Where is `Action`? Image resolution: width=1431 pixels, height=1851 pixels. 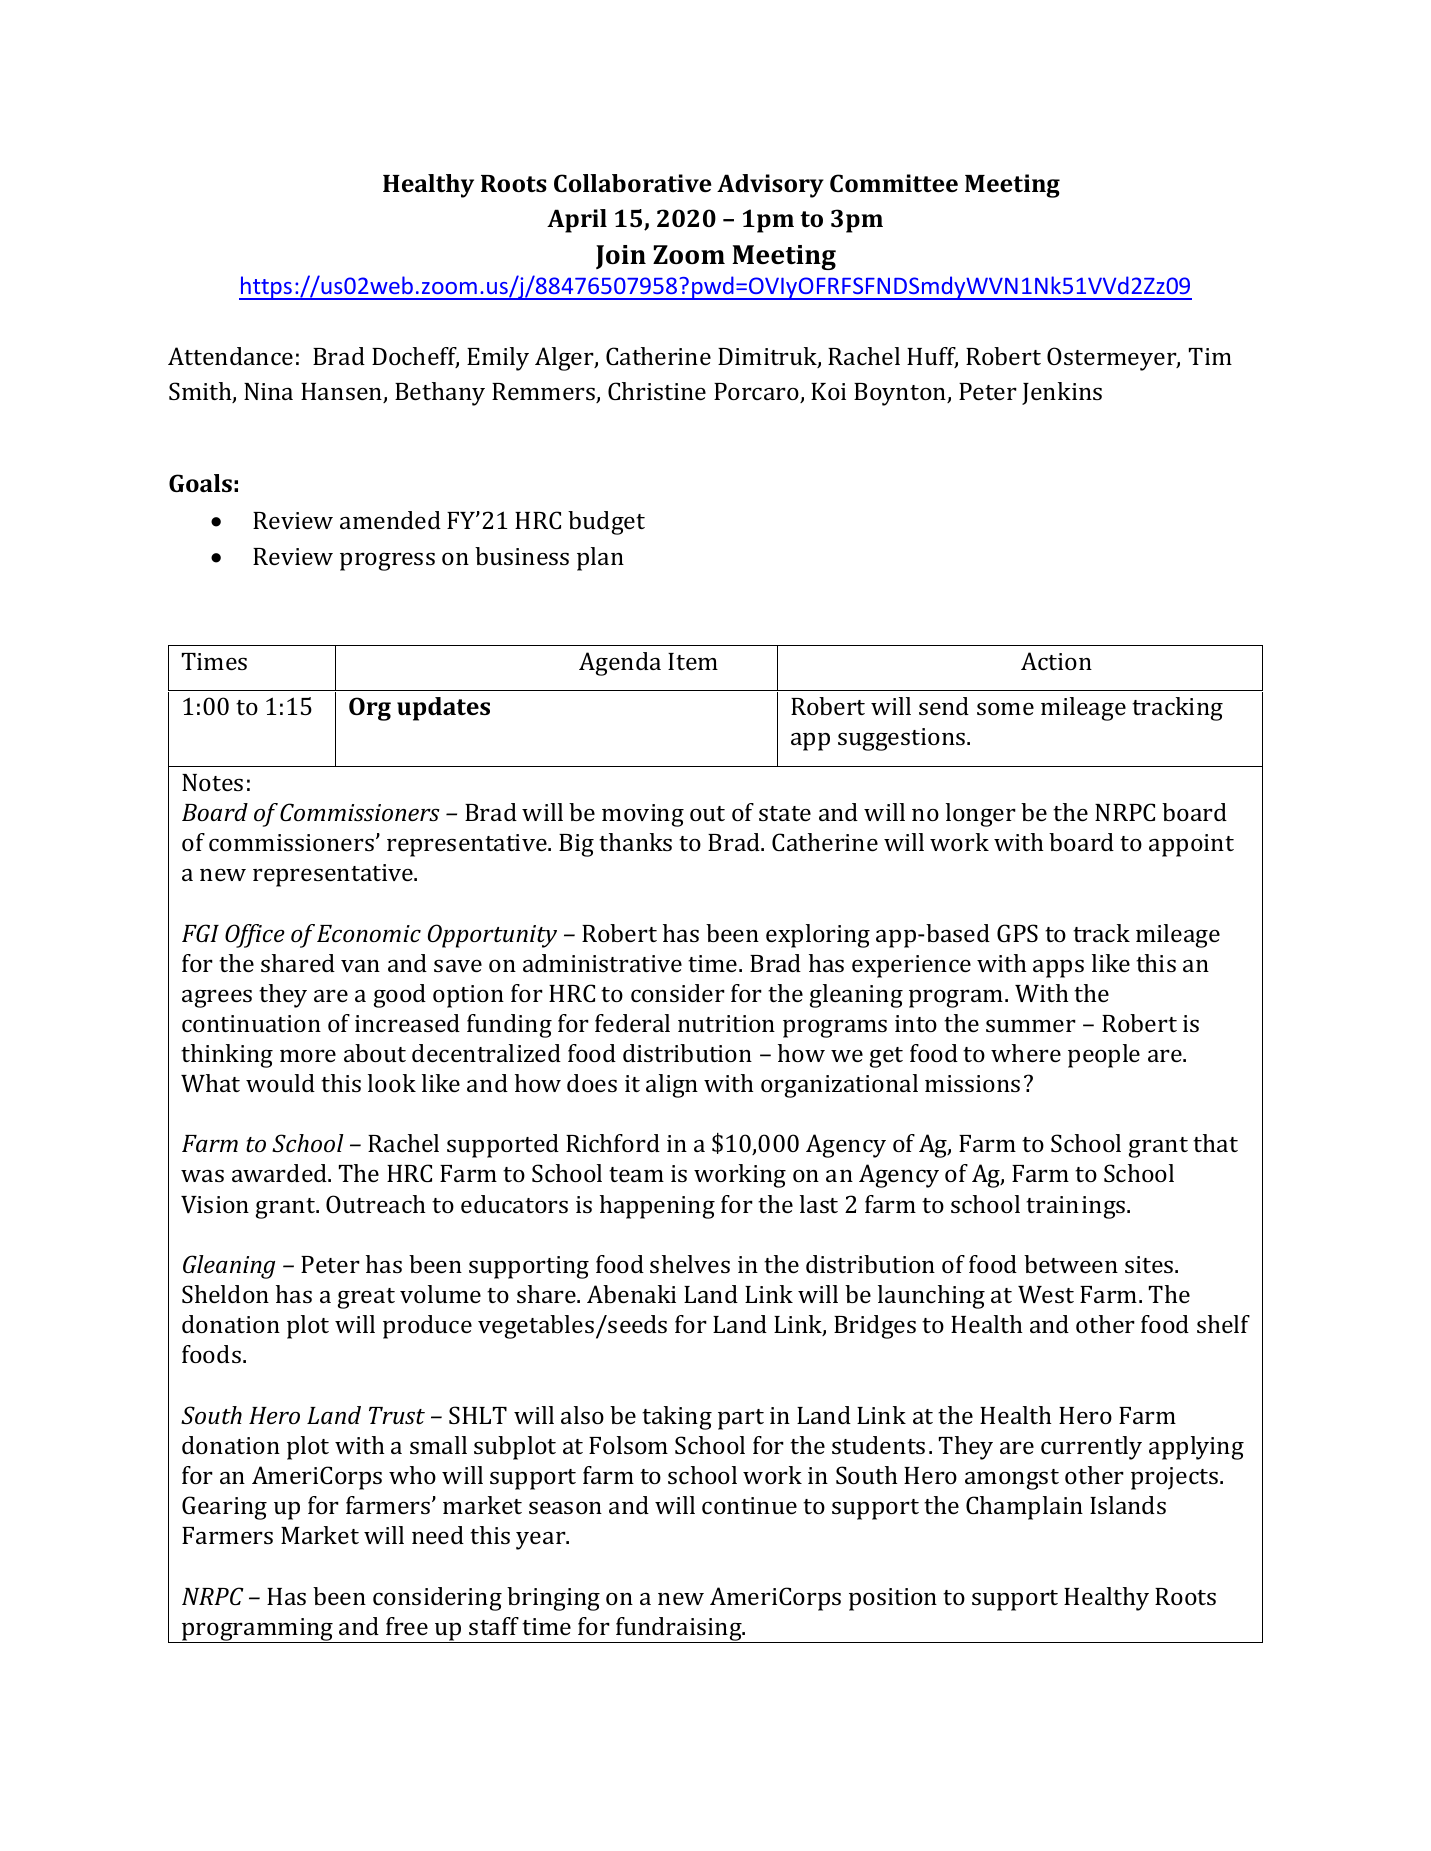
Action is located at coordinates (1056, 661).
